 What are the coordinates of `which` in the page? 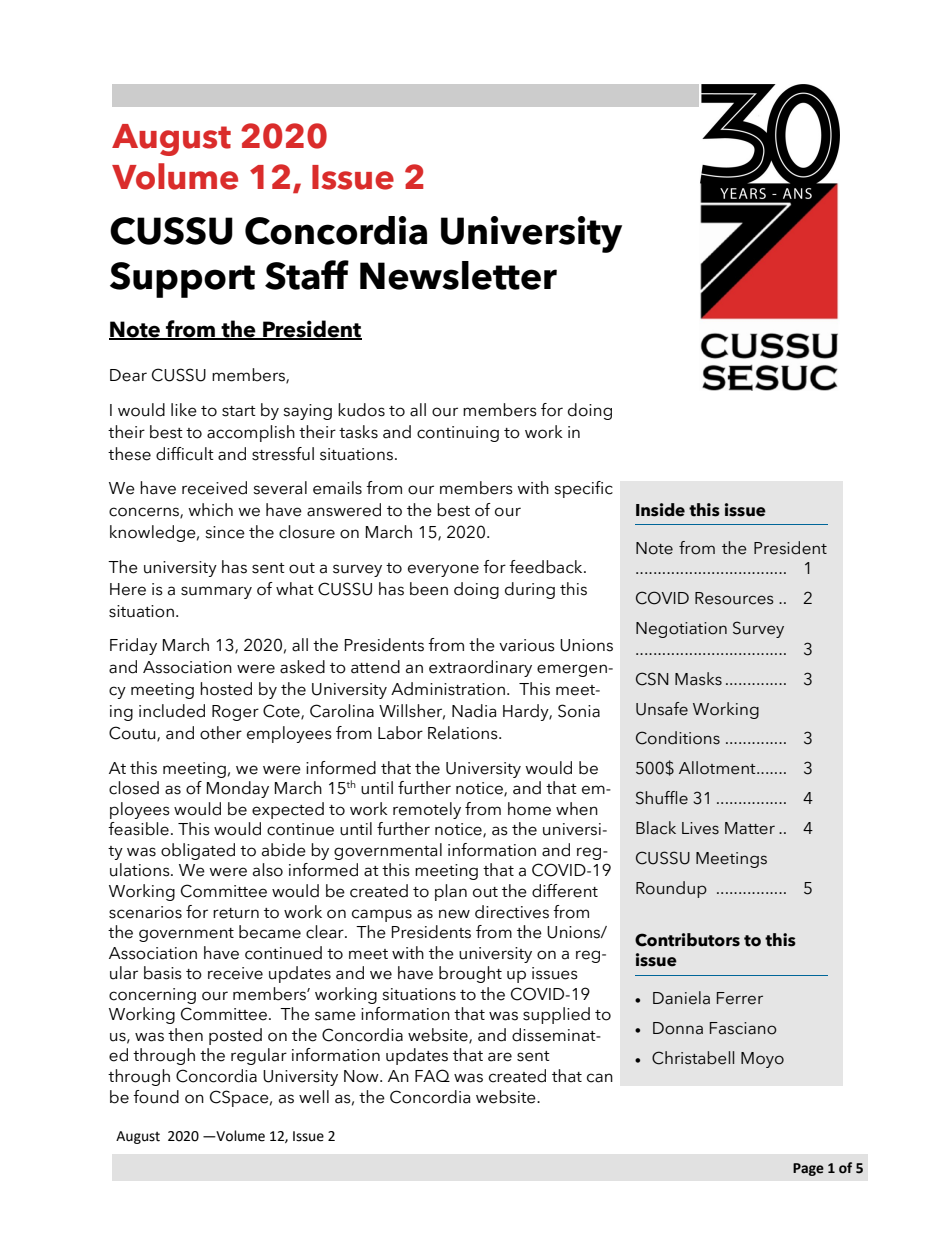 It's located at (210, 510).
